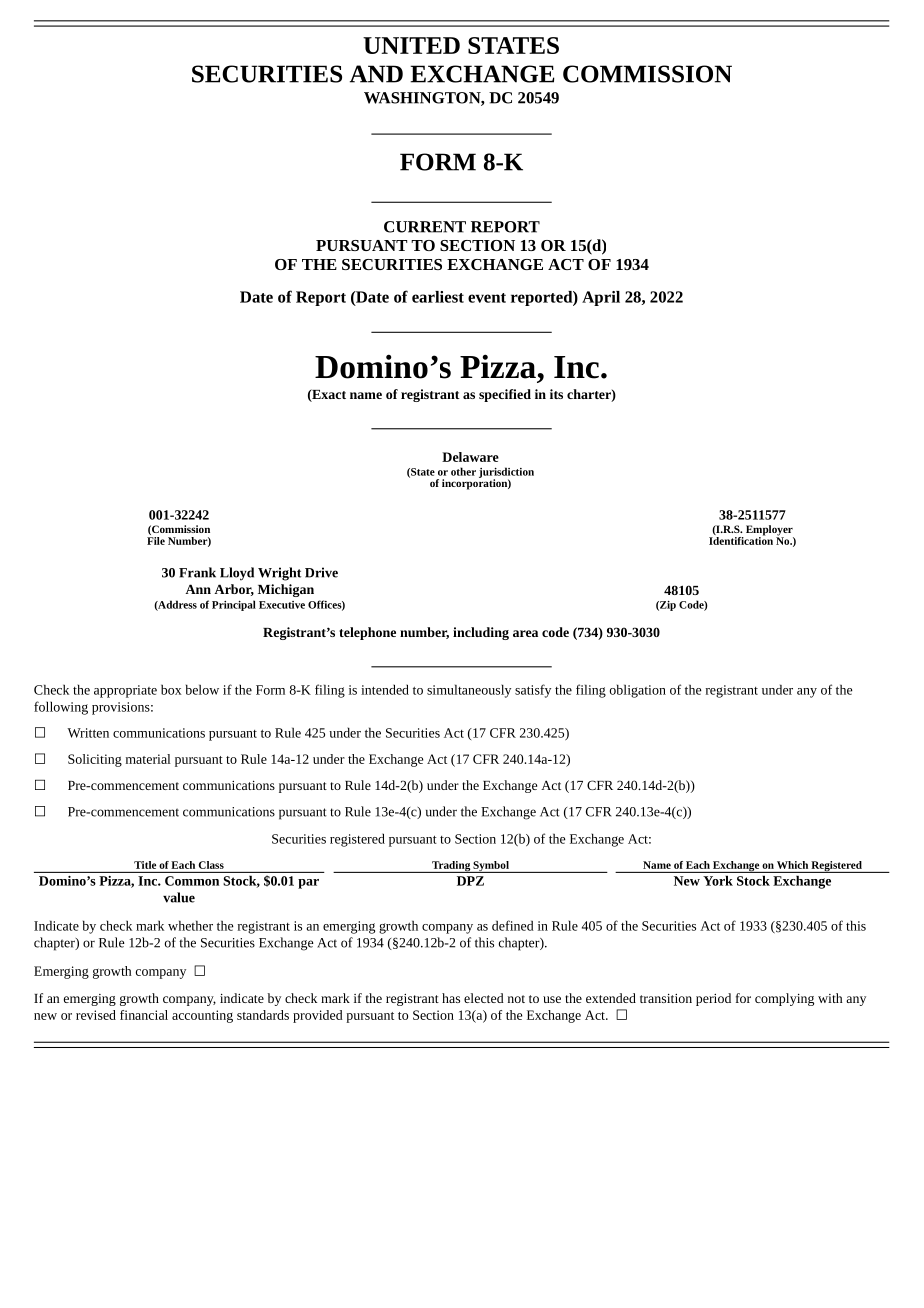 This screenshot has height=1308, width=924. What do you see at coordinates (638, 691) in the screenshot?
I see `obligation` at bounding box center [638, 691].
